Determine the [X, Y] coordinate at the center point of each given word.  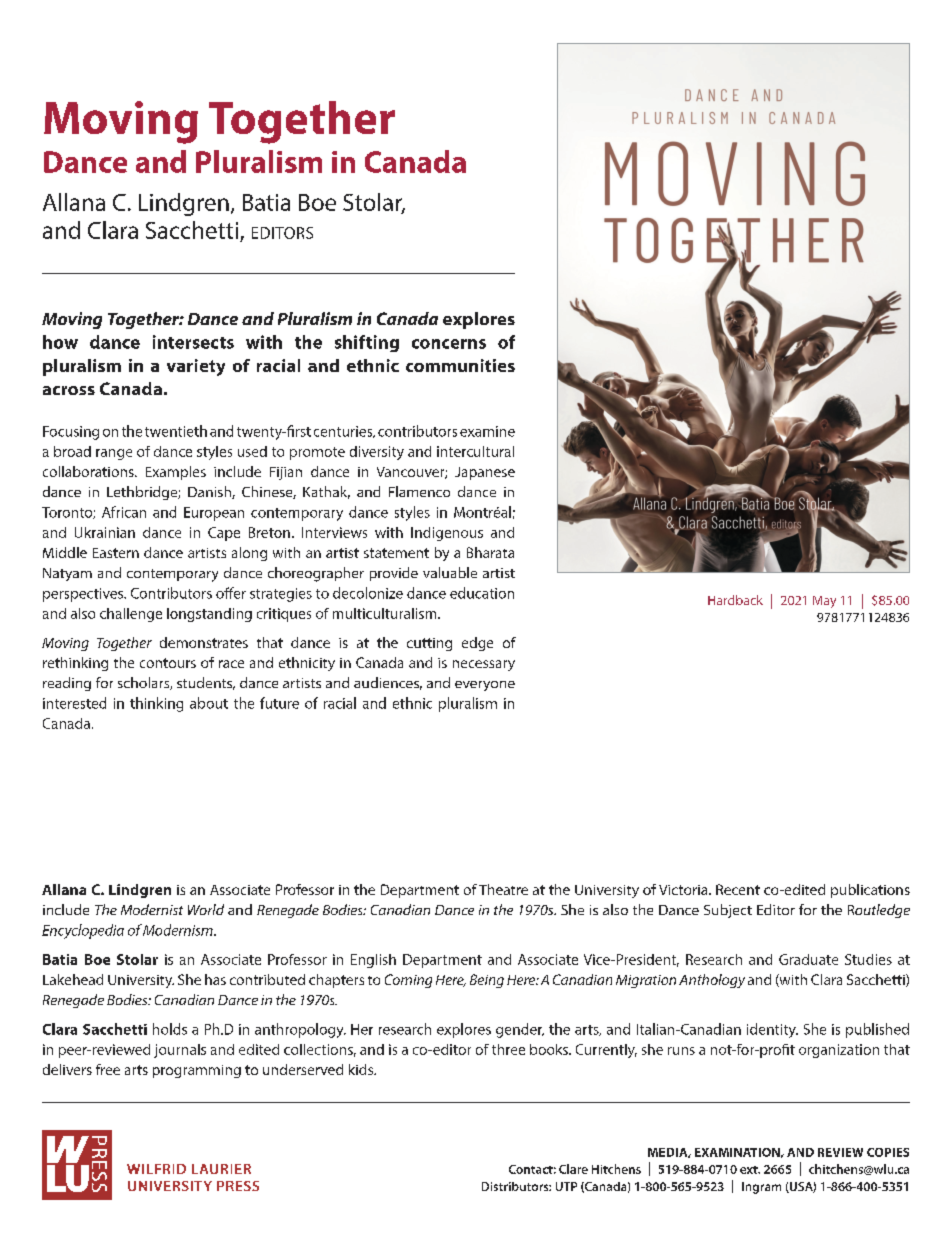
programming [197, 1071]
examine [487, 431]
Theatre [503, 889]
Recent [738, 889]
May [824, 602]
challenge [131, 615]
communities [460, 365]
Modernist [152, 909]
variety [196, 367]
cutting [429, 644]
